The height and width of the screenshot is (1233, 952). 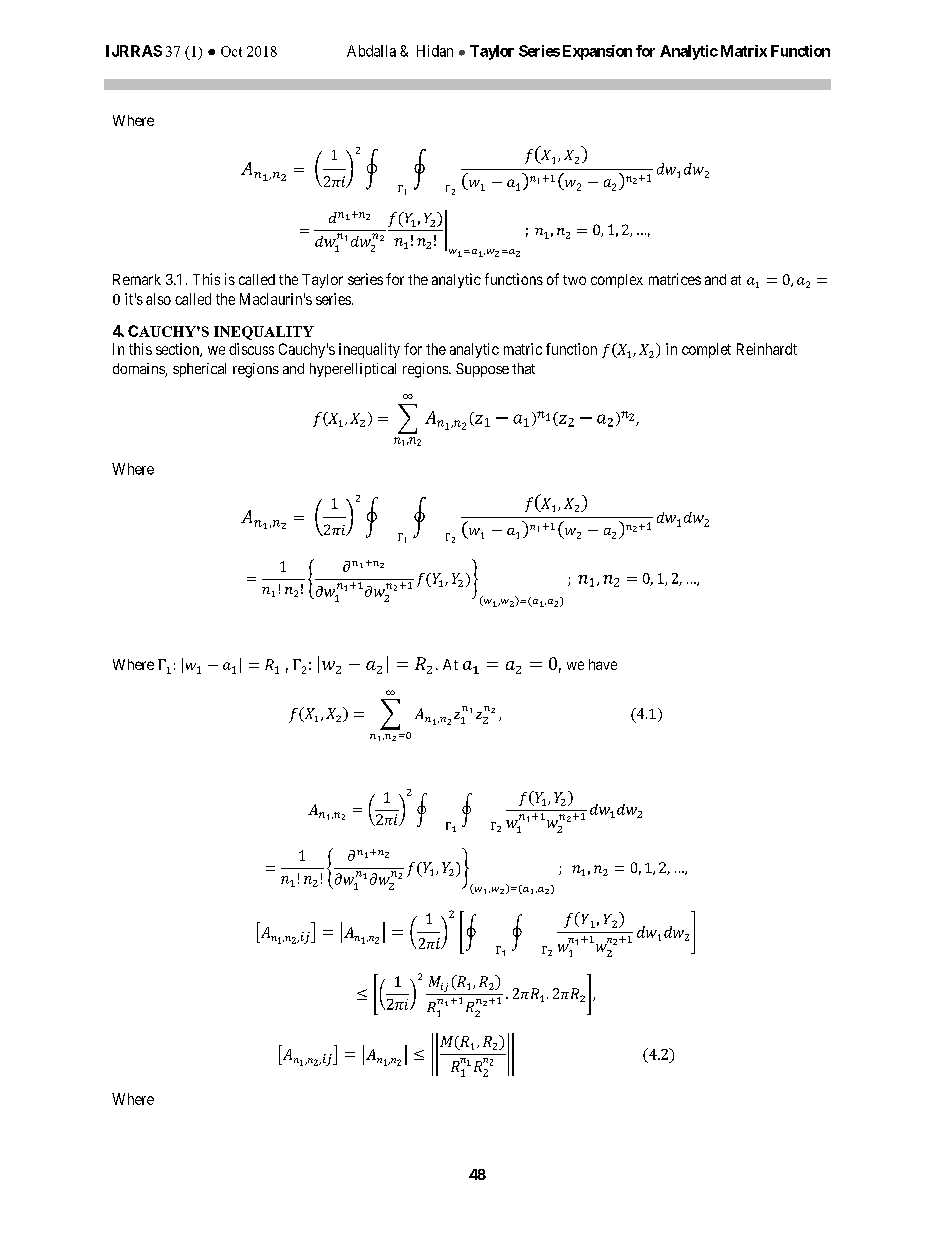 I want to click on Matrix, so click(x=744, y=51).
